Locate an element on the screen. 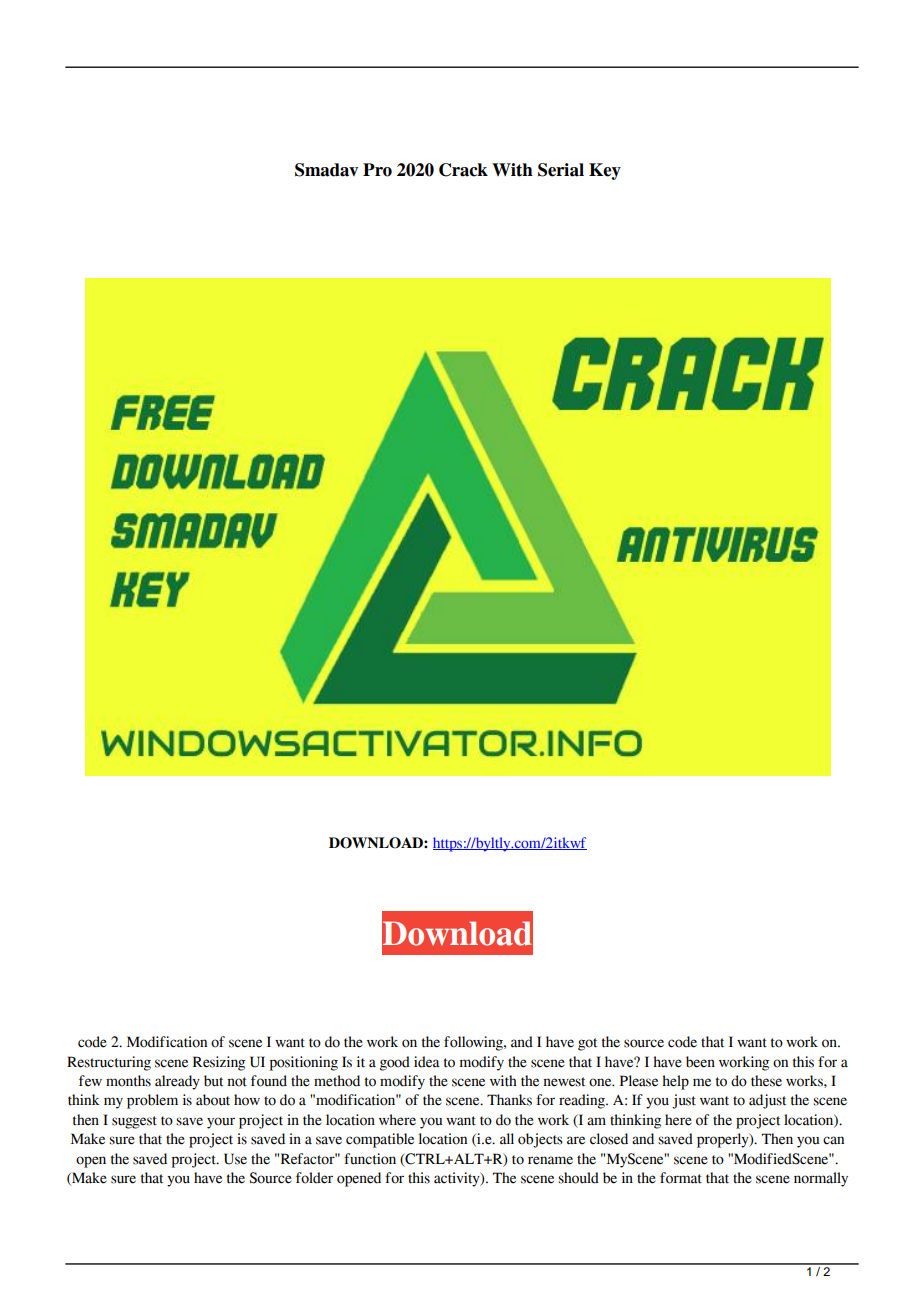  Serial is located at coordinates (561, 170).
